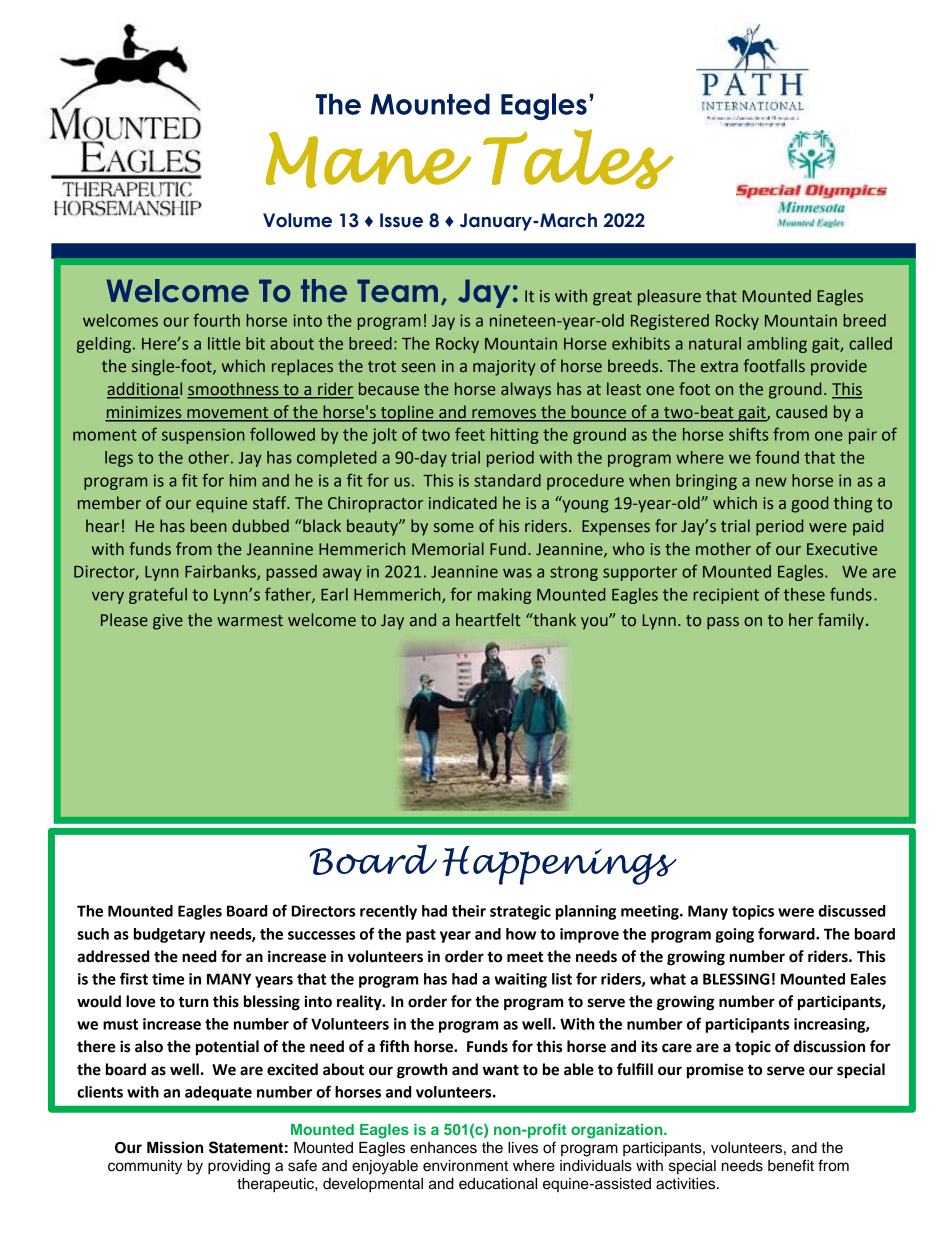  I want to click on Mission, so click(175, 1147).
